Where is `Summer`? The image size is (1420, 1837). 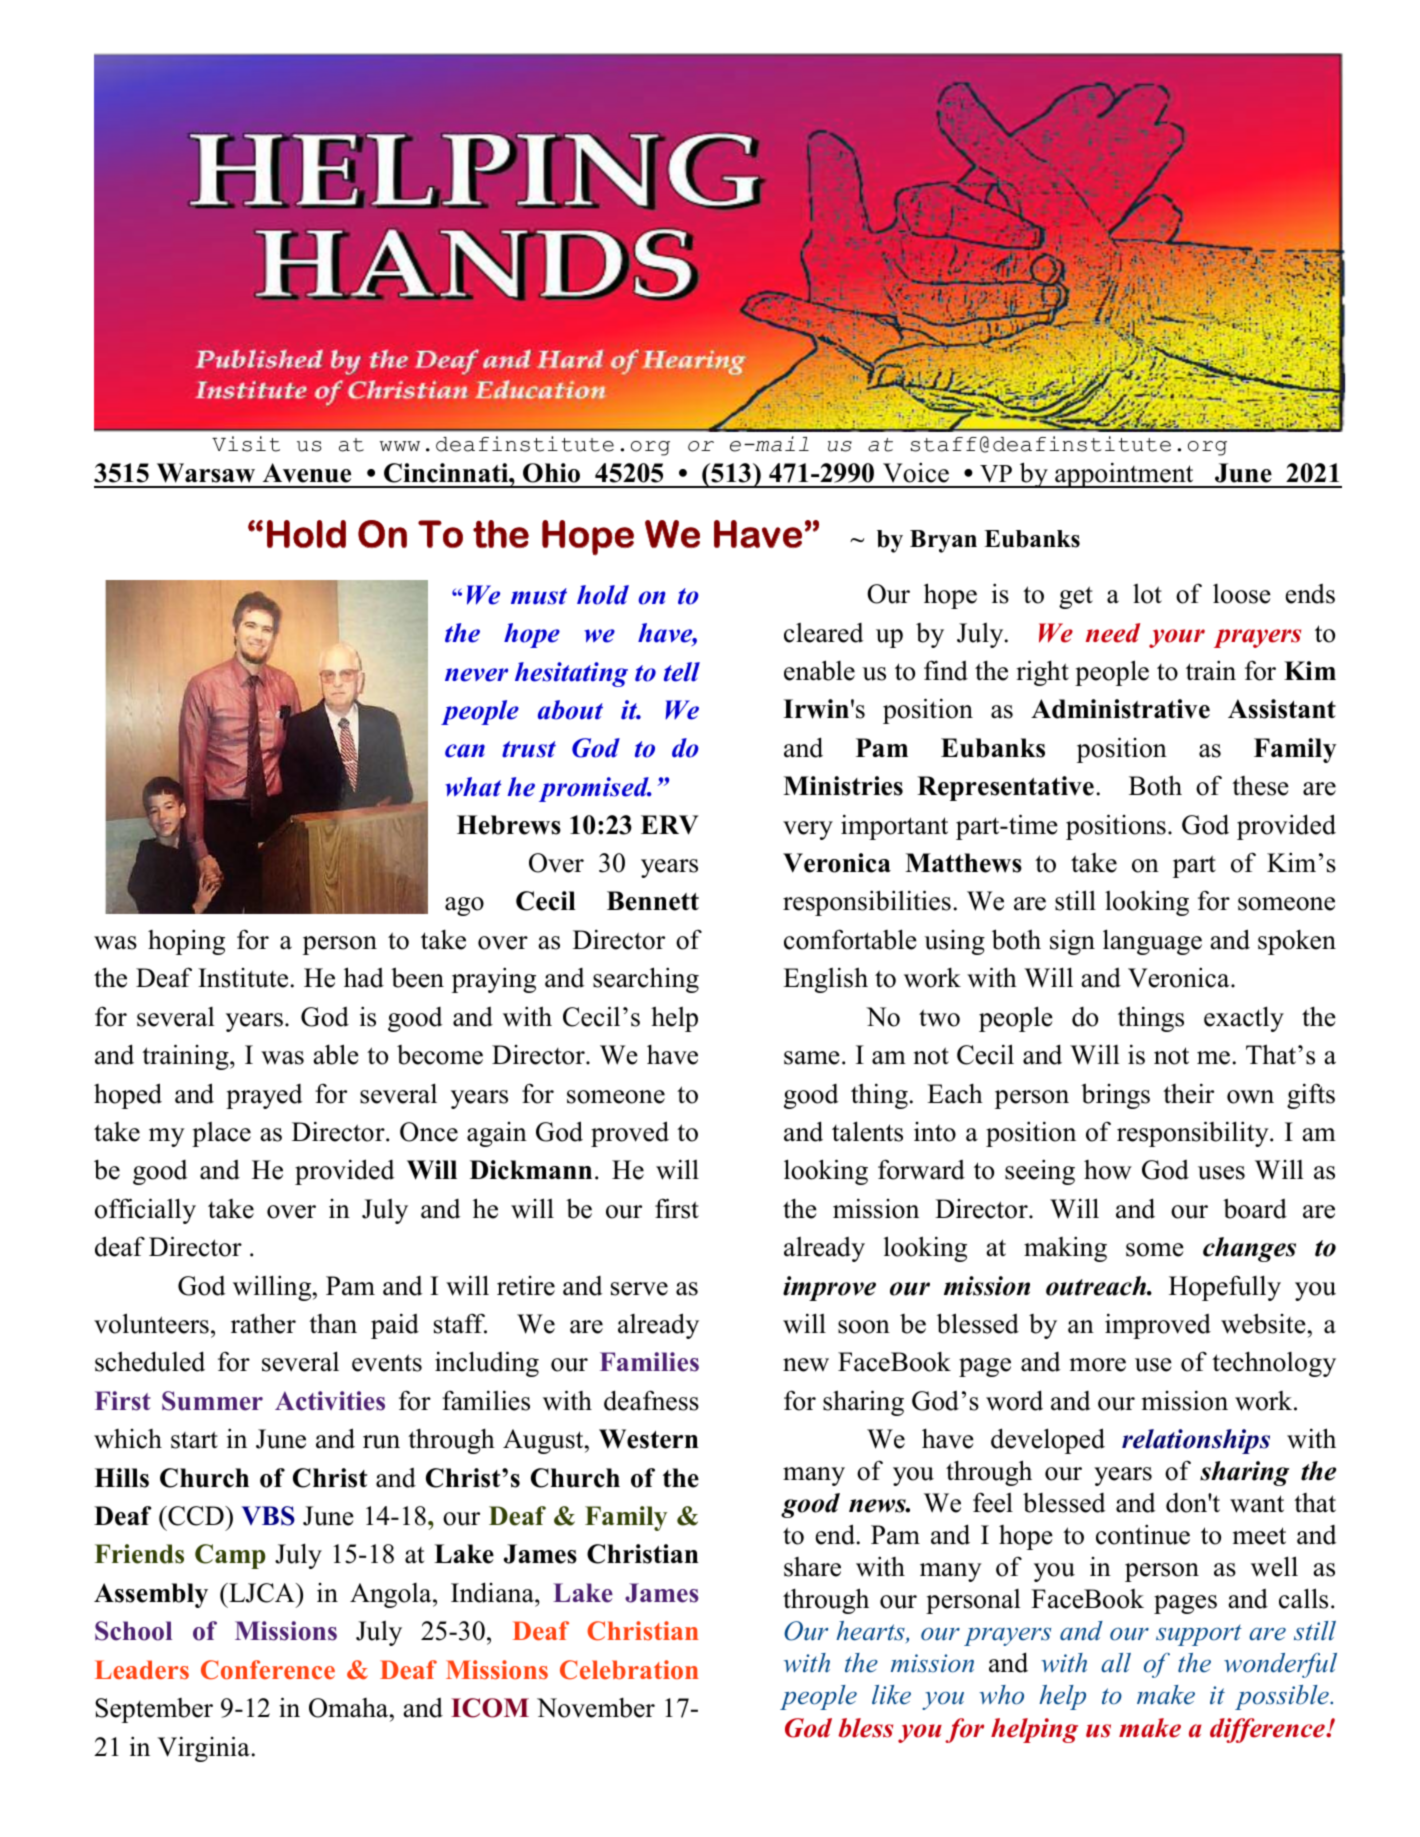 Summer is located at coordinates (212, 1401).
